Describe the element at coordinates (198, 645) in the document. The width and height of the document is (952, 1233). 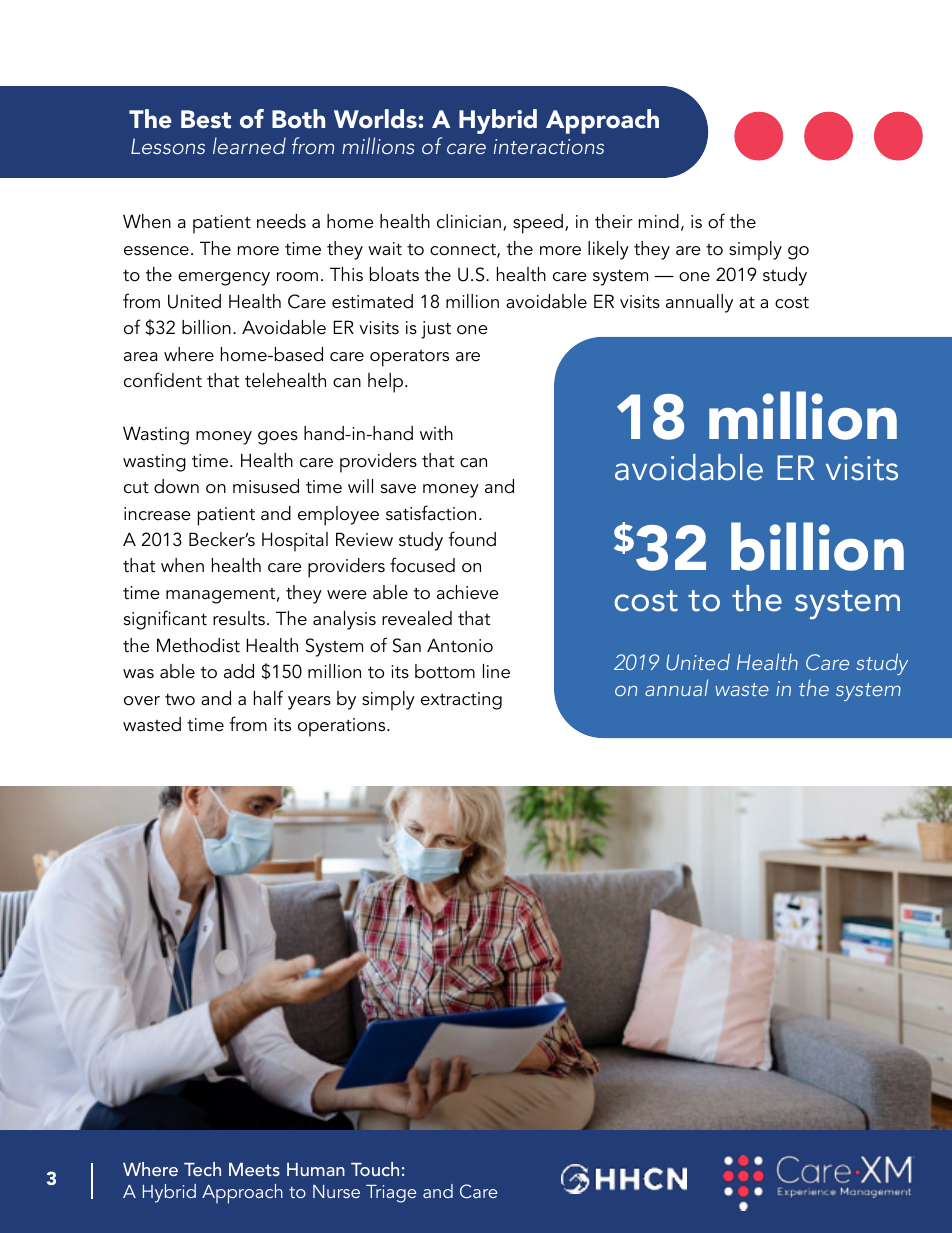
I see `Methodist` at that location.
